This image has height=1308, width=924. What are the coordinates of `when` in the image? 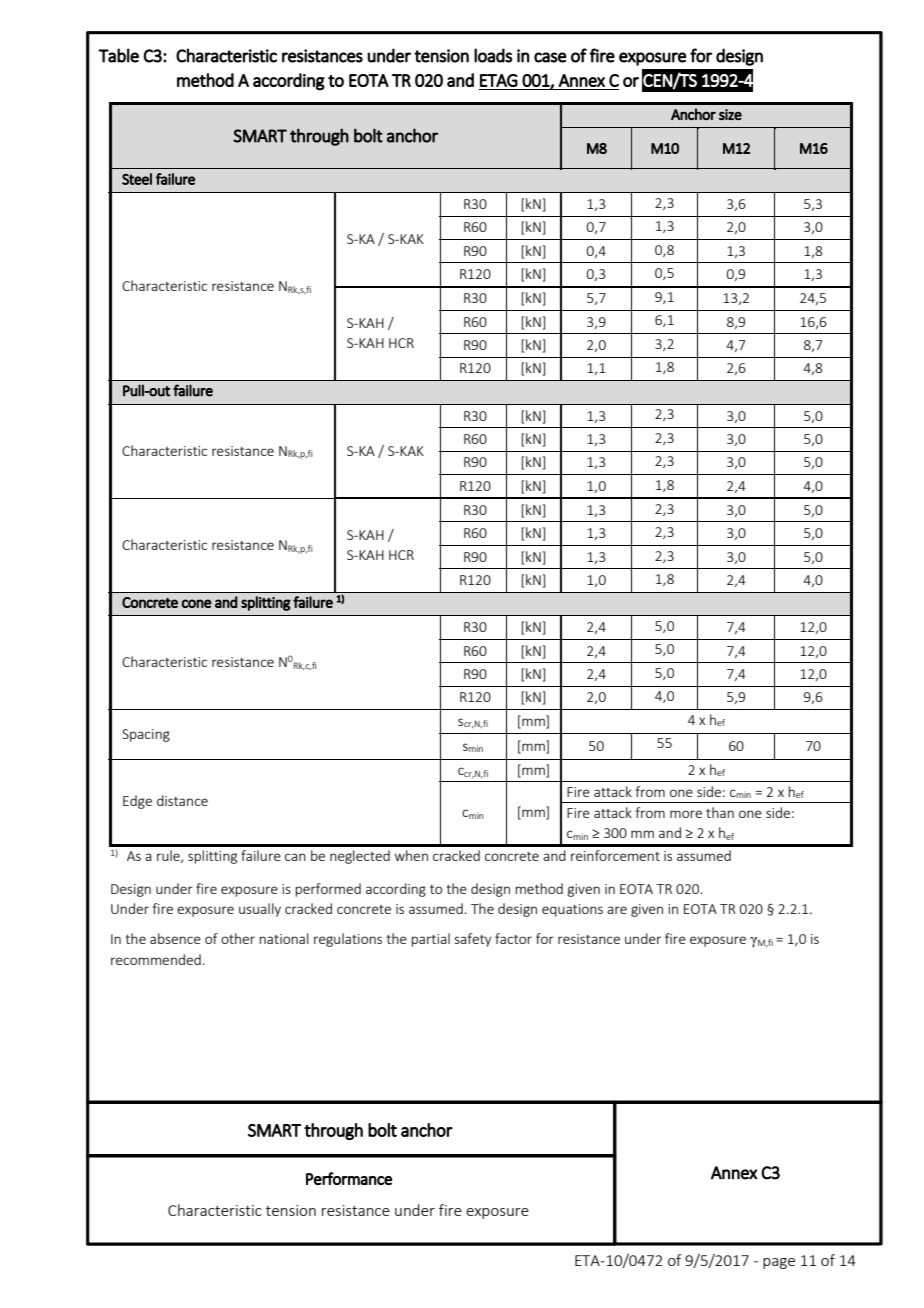 It's located at (411, 855).
